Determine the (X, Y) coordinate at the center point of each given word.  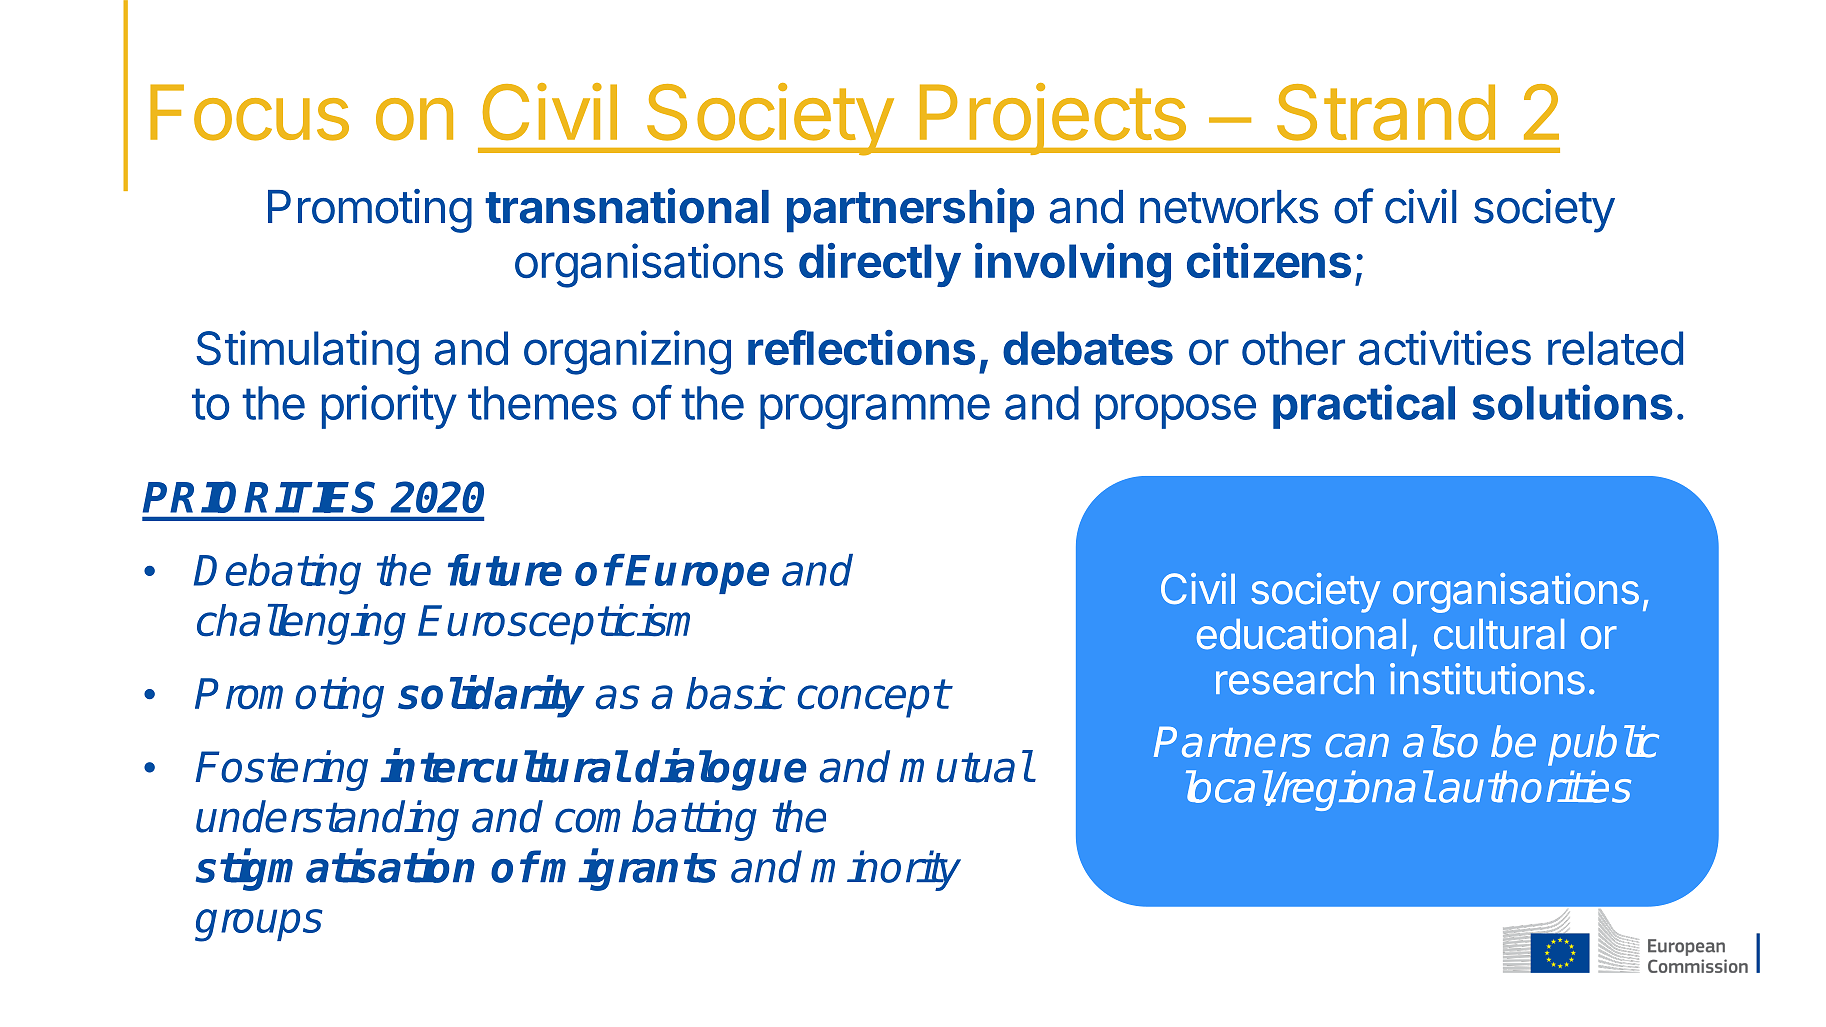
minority (886, 870)
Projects (1052, 119)
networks (1229, 207)
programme (875, 412)
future (505, 570)
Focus (249, 112)
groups (258, 925)
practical (1364, 406)
